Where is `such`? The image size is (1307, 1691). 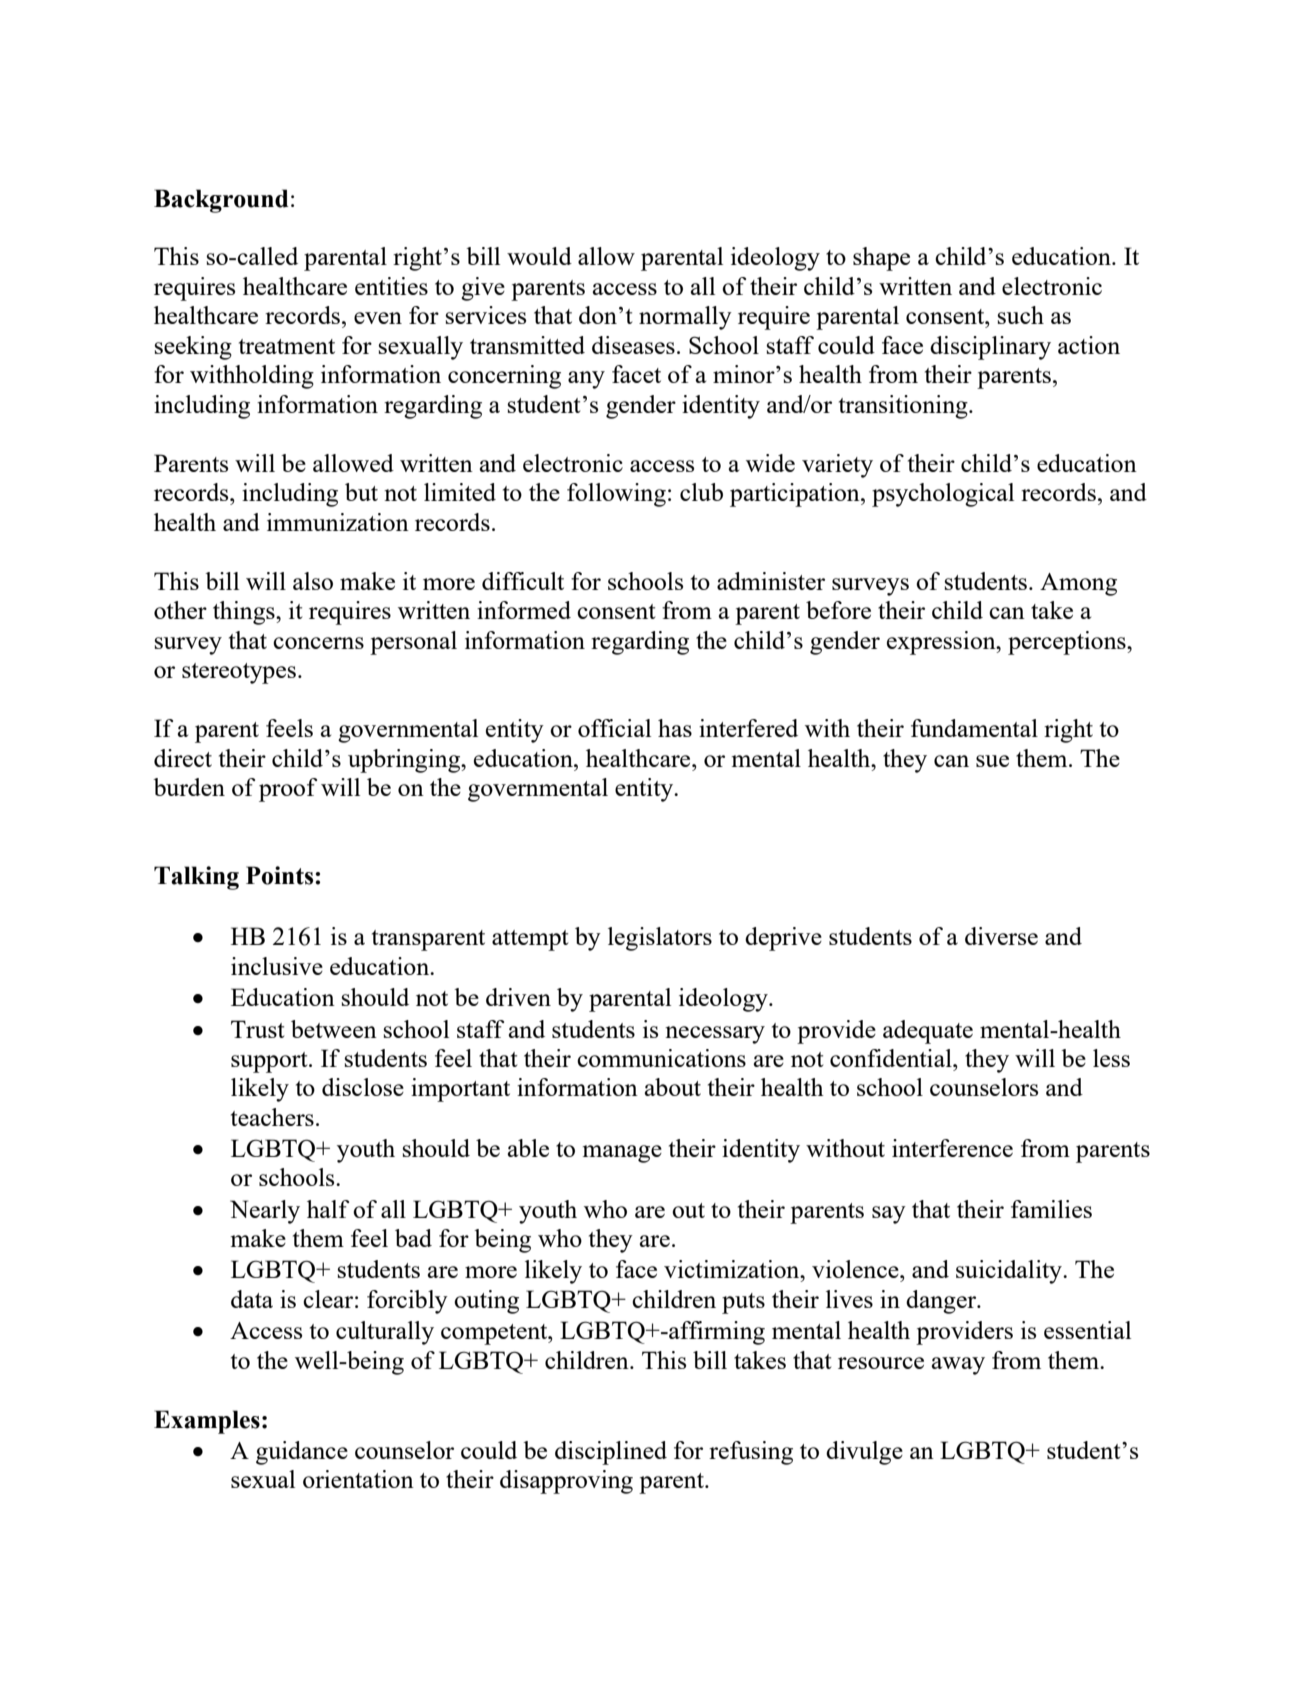
such is located at coordinates (1021, 315).
